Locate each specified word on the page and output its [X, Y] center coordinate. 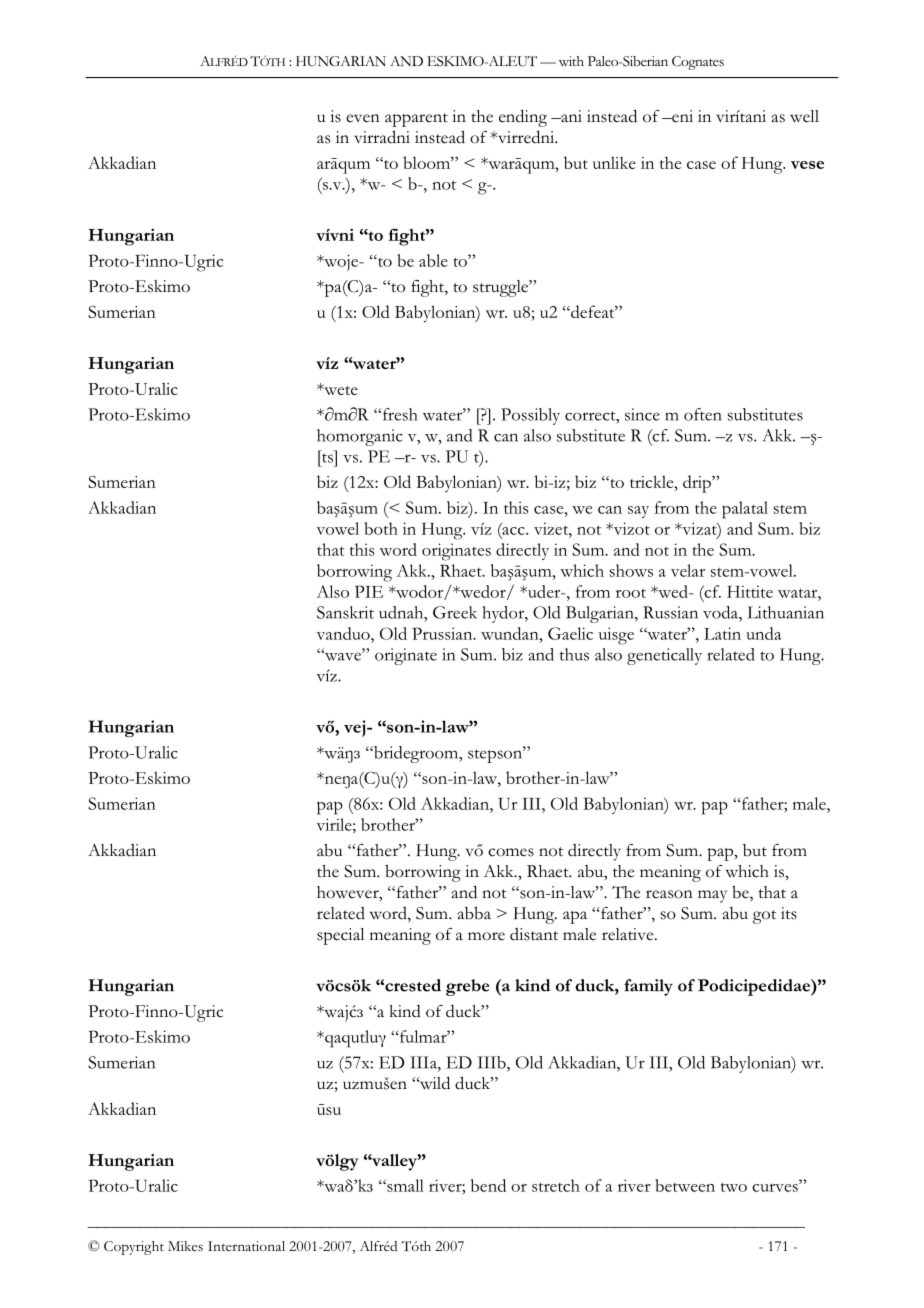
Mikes [185, 1246]
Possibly [530, 416]
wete [340, 389]
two [734, 1187]
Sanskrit [345, 612]
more [486, 936]
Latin [722, 633]
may [712, 896]
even [363, 118]
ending [523, 118]
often [703, 414]
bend [488, 1185]
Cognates [698, 63]
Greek [455, 612]
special [340, 936]
